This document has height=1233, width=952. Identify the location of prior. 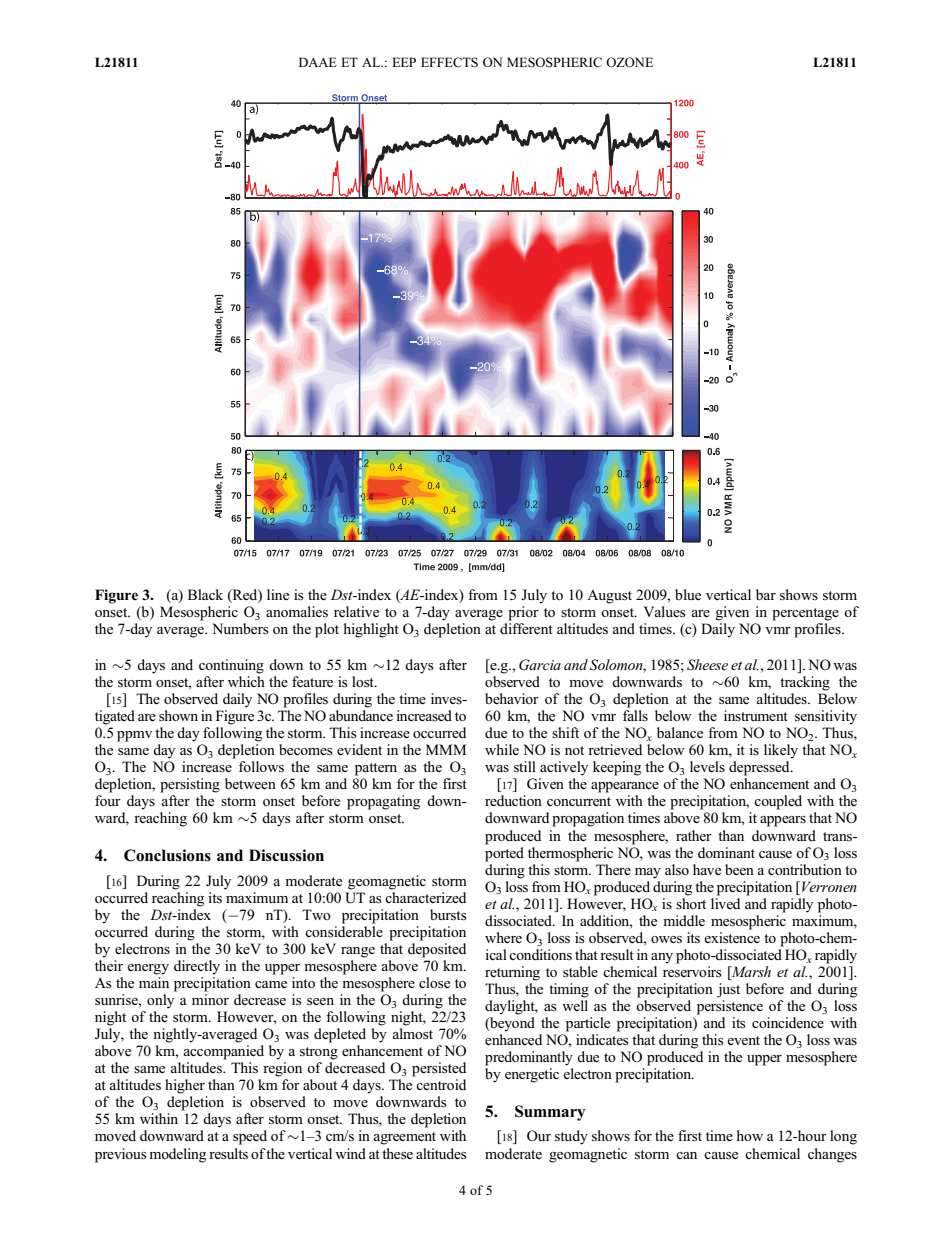
(523, 613).
